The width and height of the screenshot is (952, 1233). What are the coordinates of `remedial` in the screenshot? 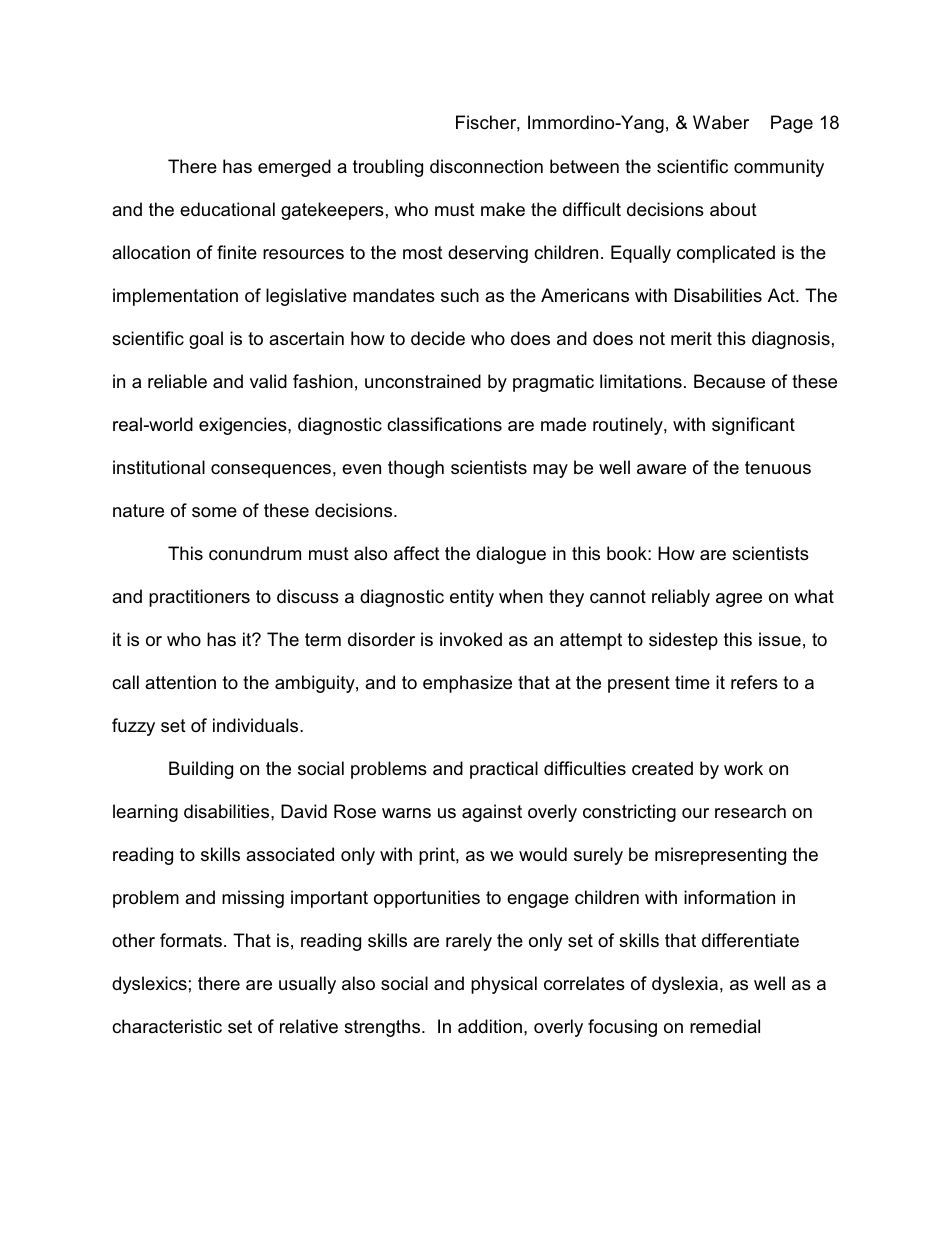 It's located at (725, 1026).
